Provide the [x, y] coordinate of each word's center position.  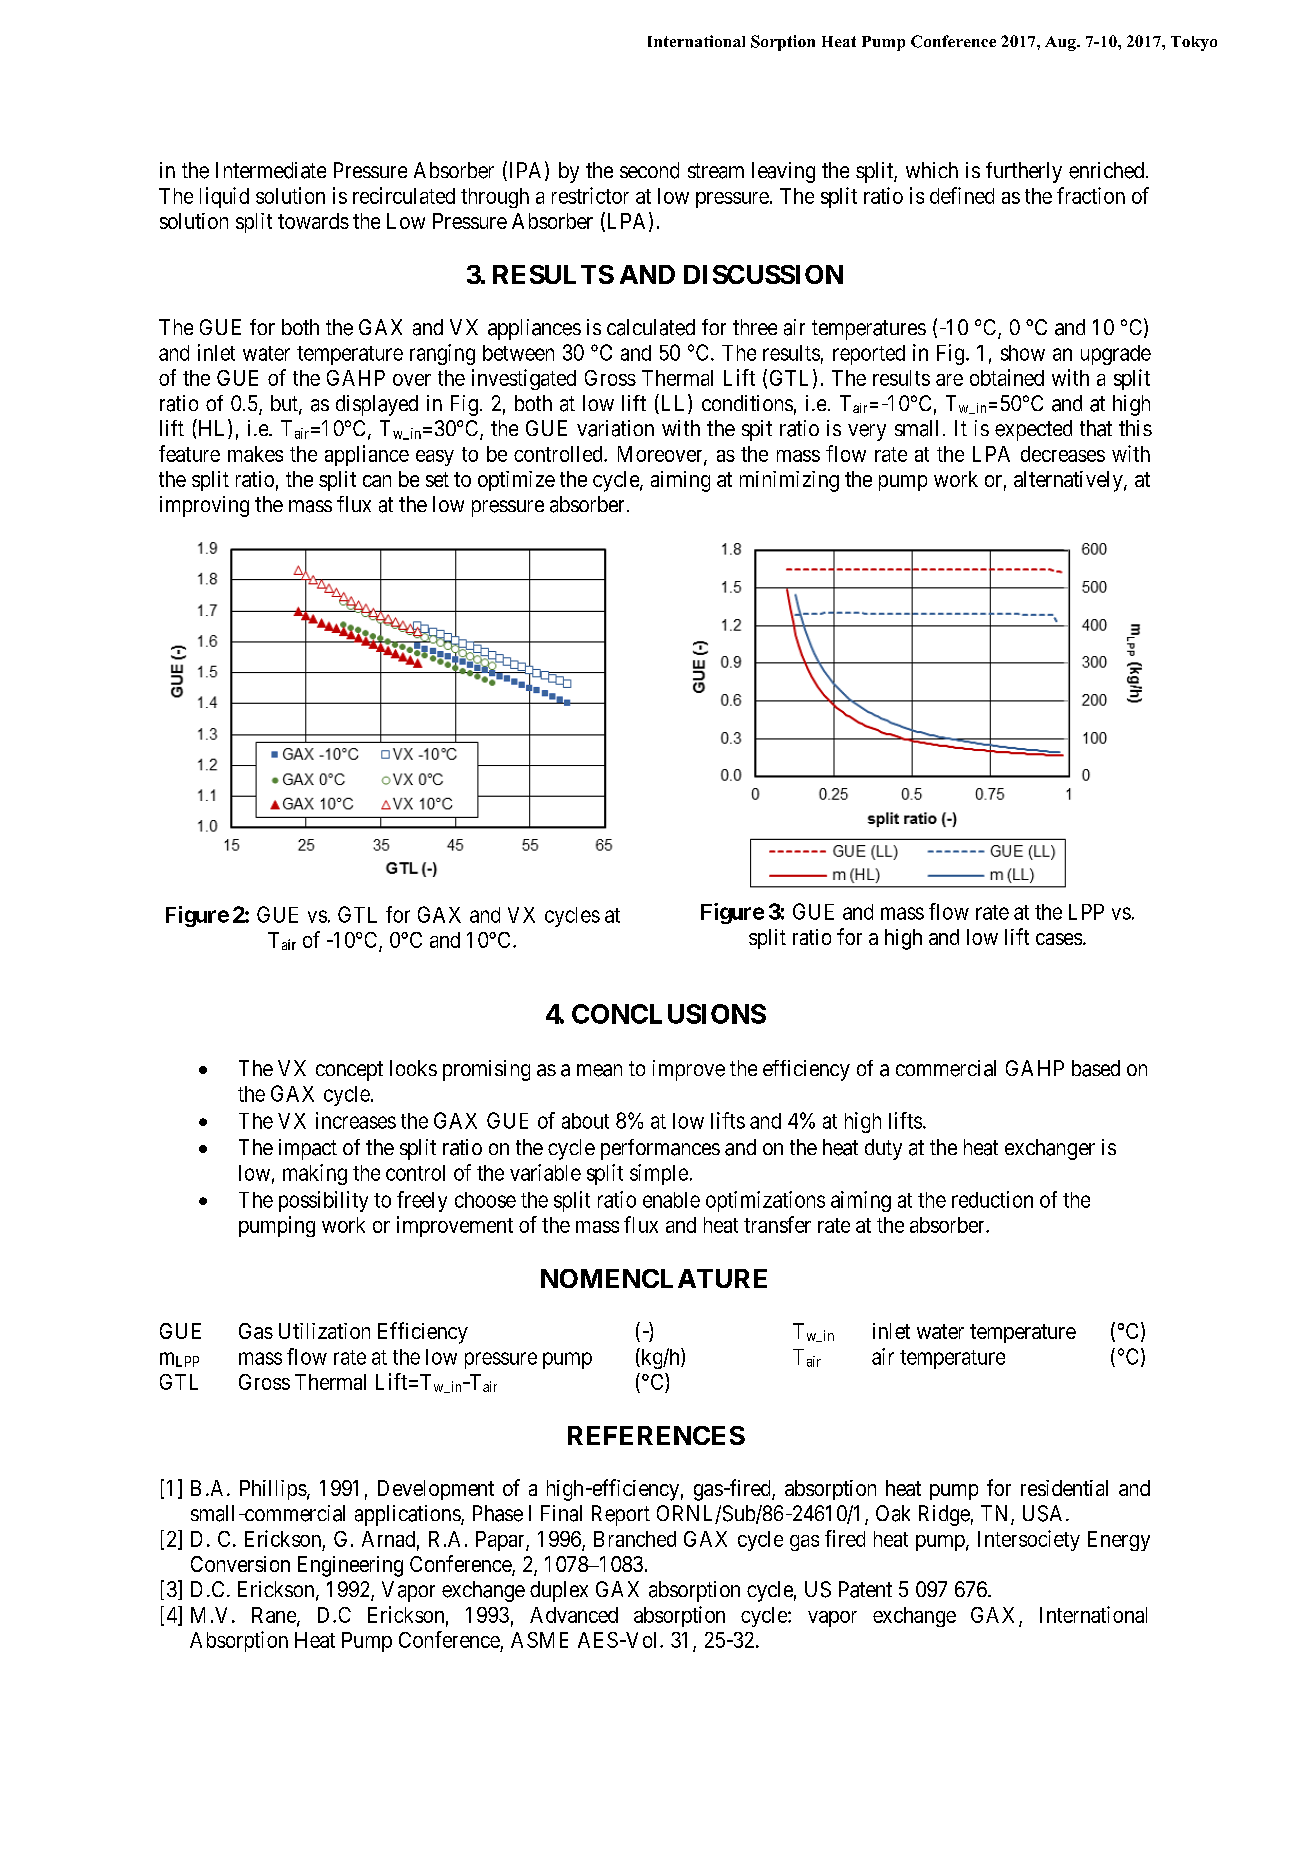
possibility [323, 1201]
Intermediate [271, 170]
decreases [1063, 454]
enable [671, 1200]
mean [599, 1070]
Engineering [350, 1566]
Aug [1061, 43]
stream [716, 171]
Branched [635, 1539]
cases [1059, 939]
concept [349, 1071]
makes [255, 454]
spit [757, 430]
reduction [992, 1199]
